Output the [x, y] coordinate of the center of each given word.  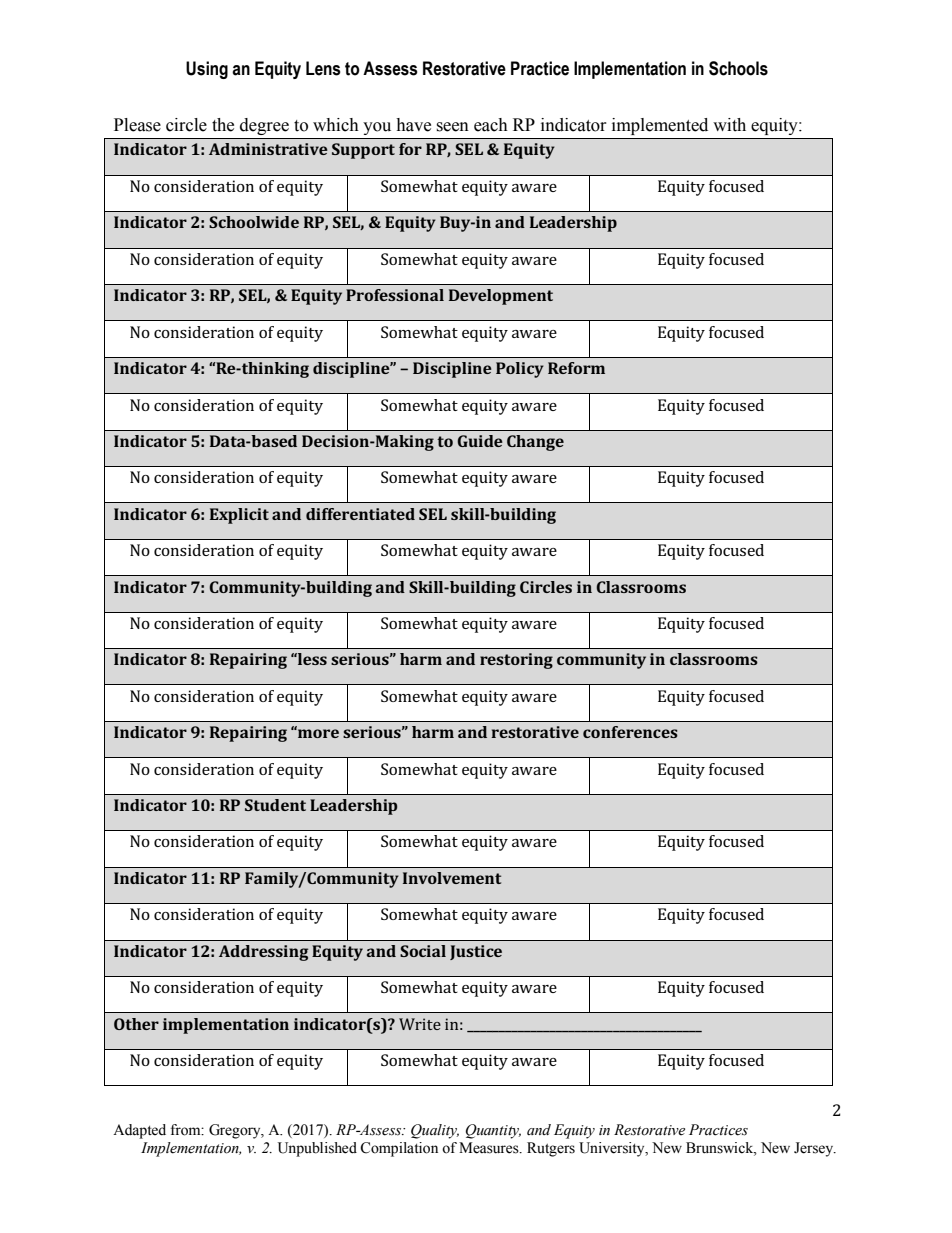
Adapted [139, 1131]
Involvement [452, 878]
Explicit [239, 516]
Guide [480, 441]
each [491, 125]
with [729, 125]
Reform [576, 368]
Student [275, 805]
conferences [630, 732]
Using [207, 70]
